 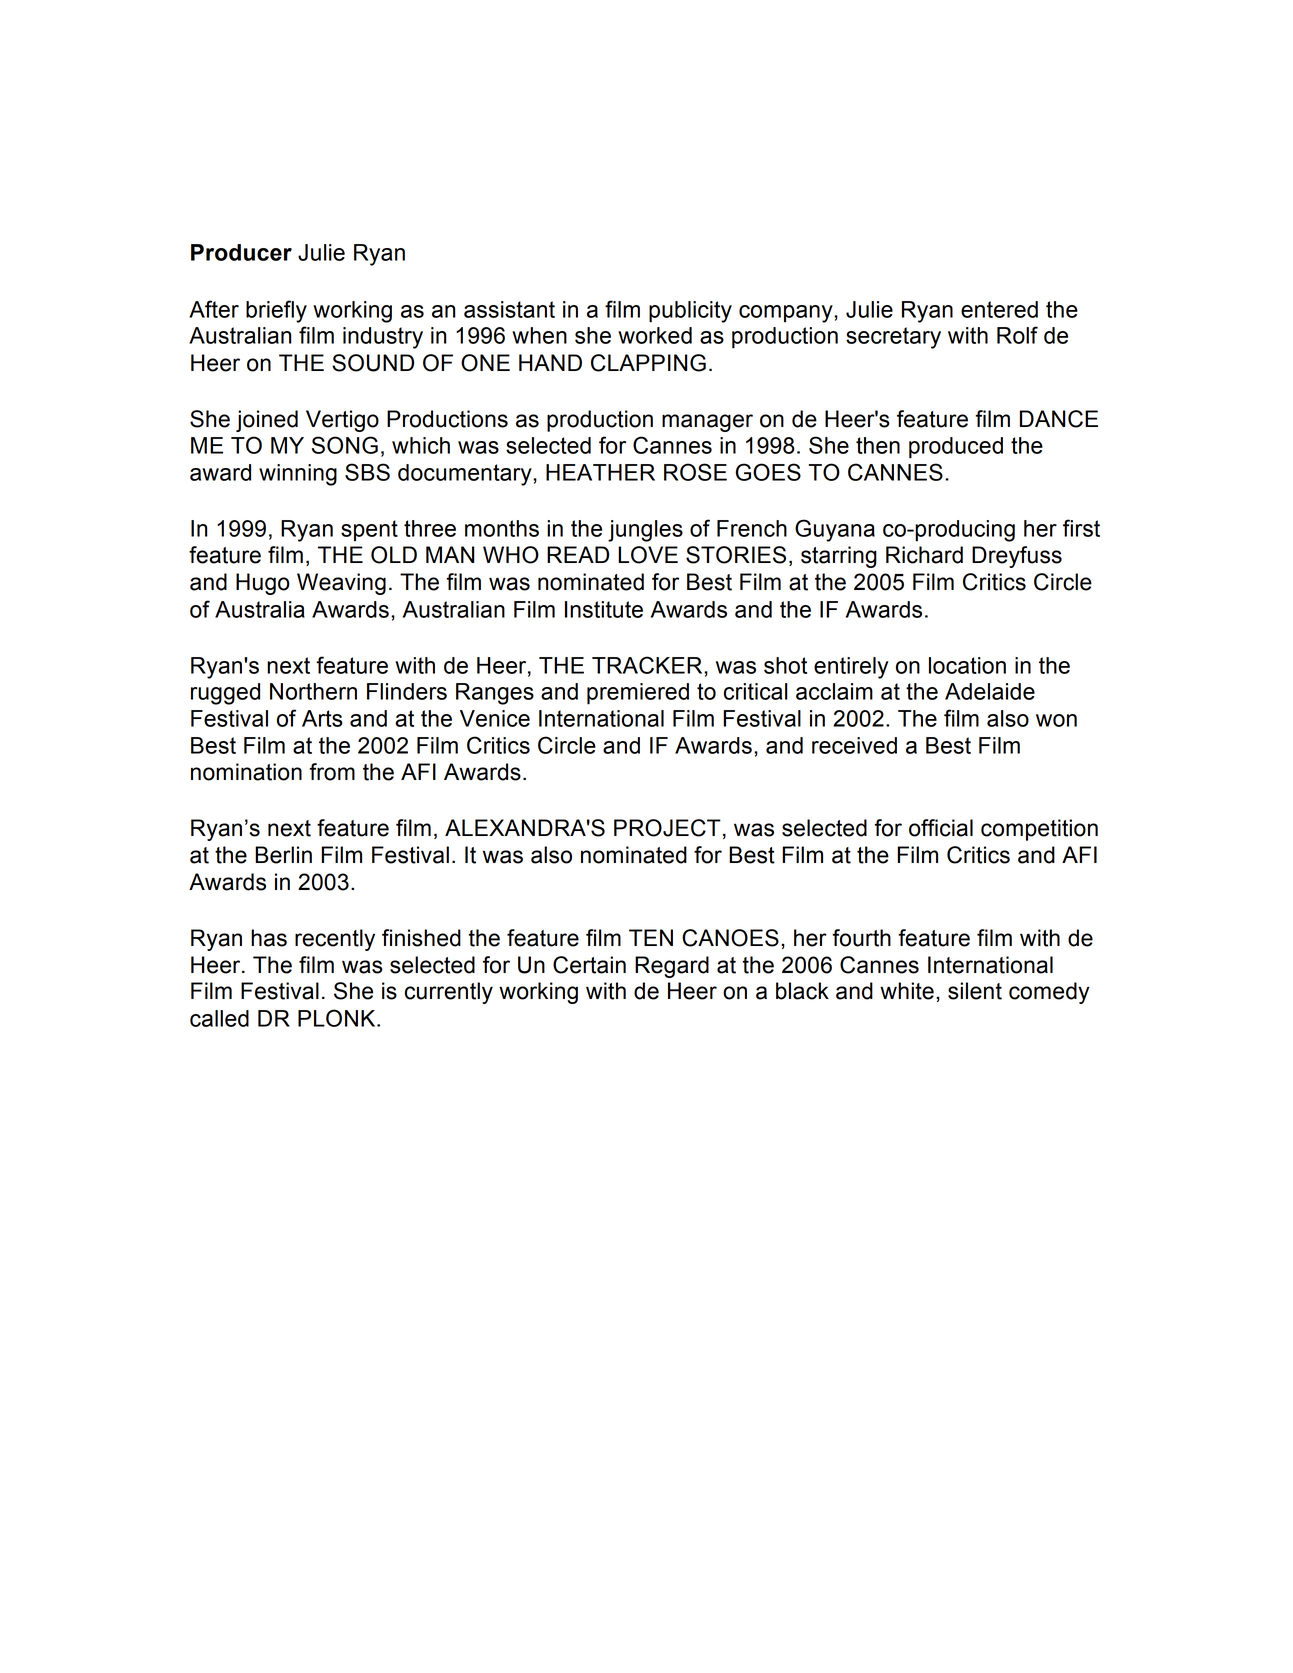 What do you see at coordinates (648, 555) in the document?
I see `LOVE` at bounding box center [648, 555].
